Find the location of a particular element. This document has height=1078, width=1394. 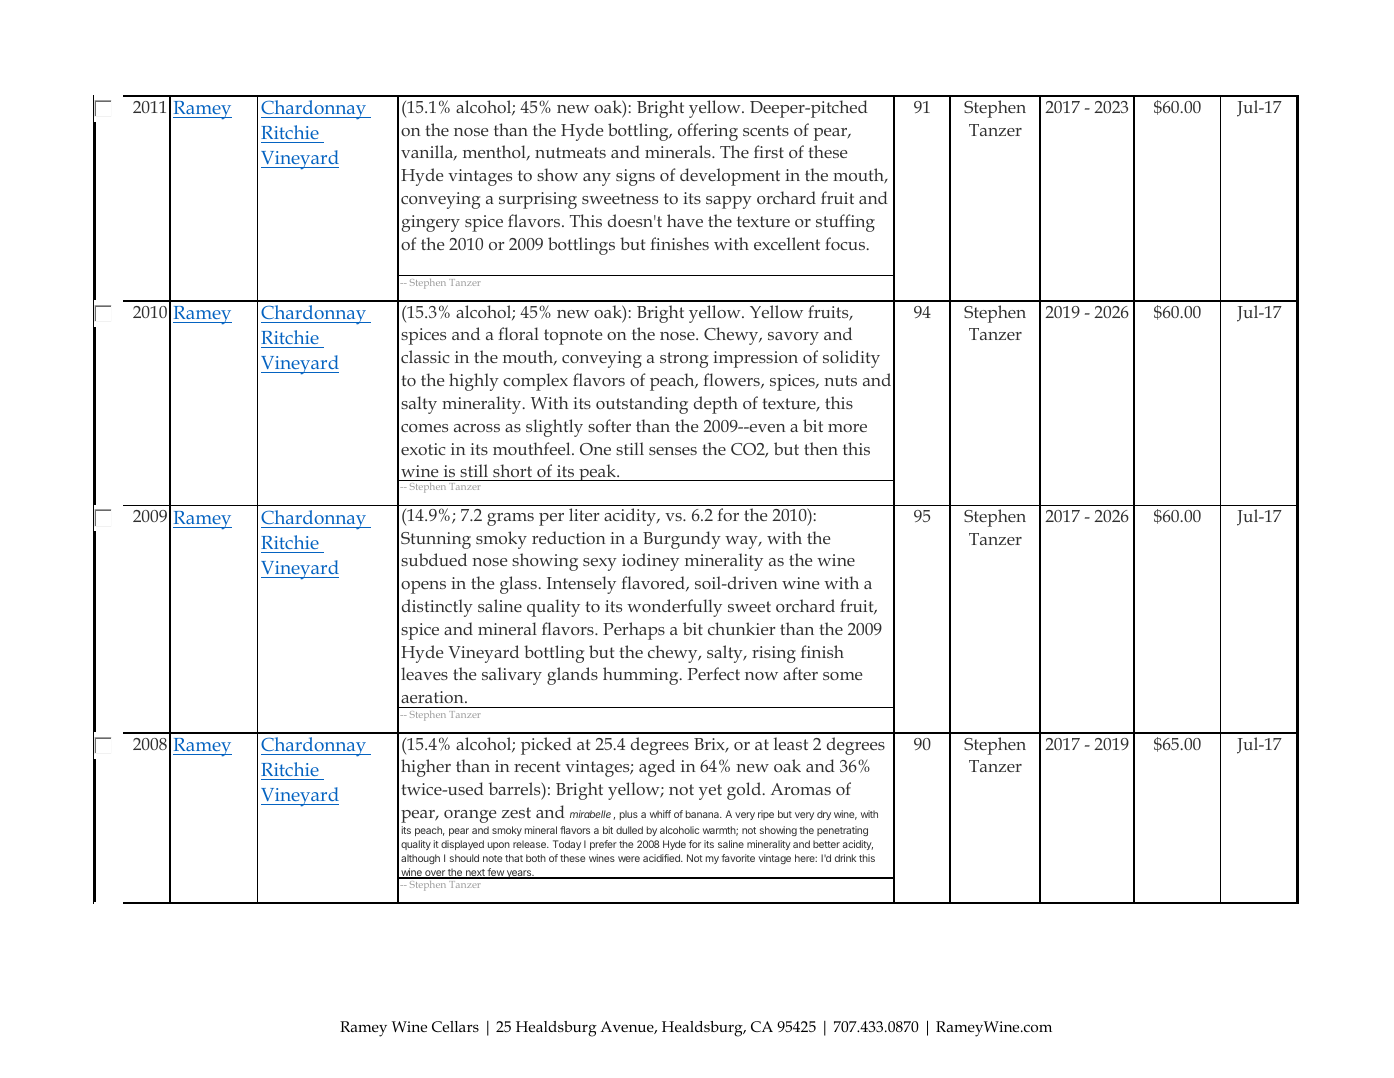

grams is located at coordinates (510, 519).
